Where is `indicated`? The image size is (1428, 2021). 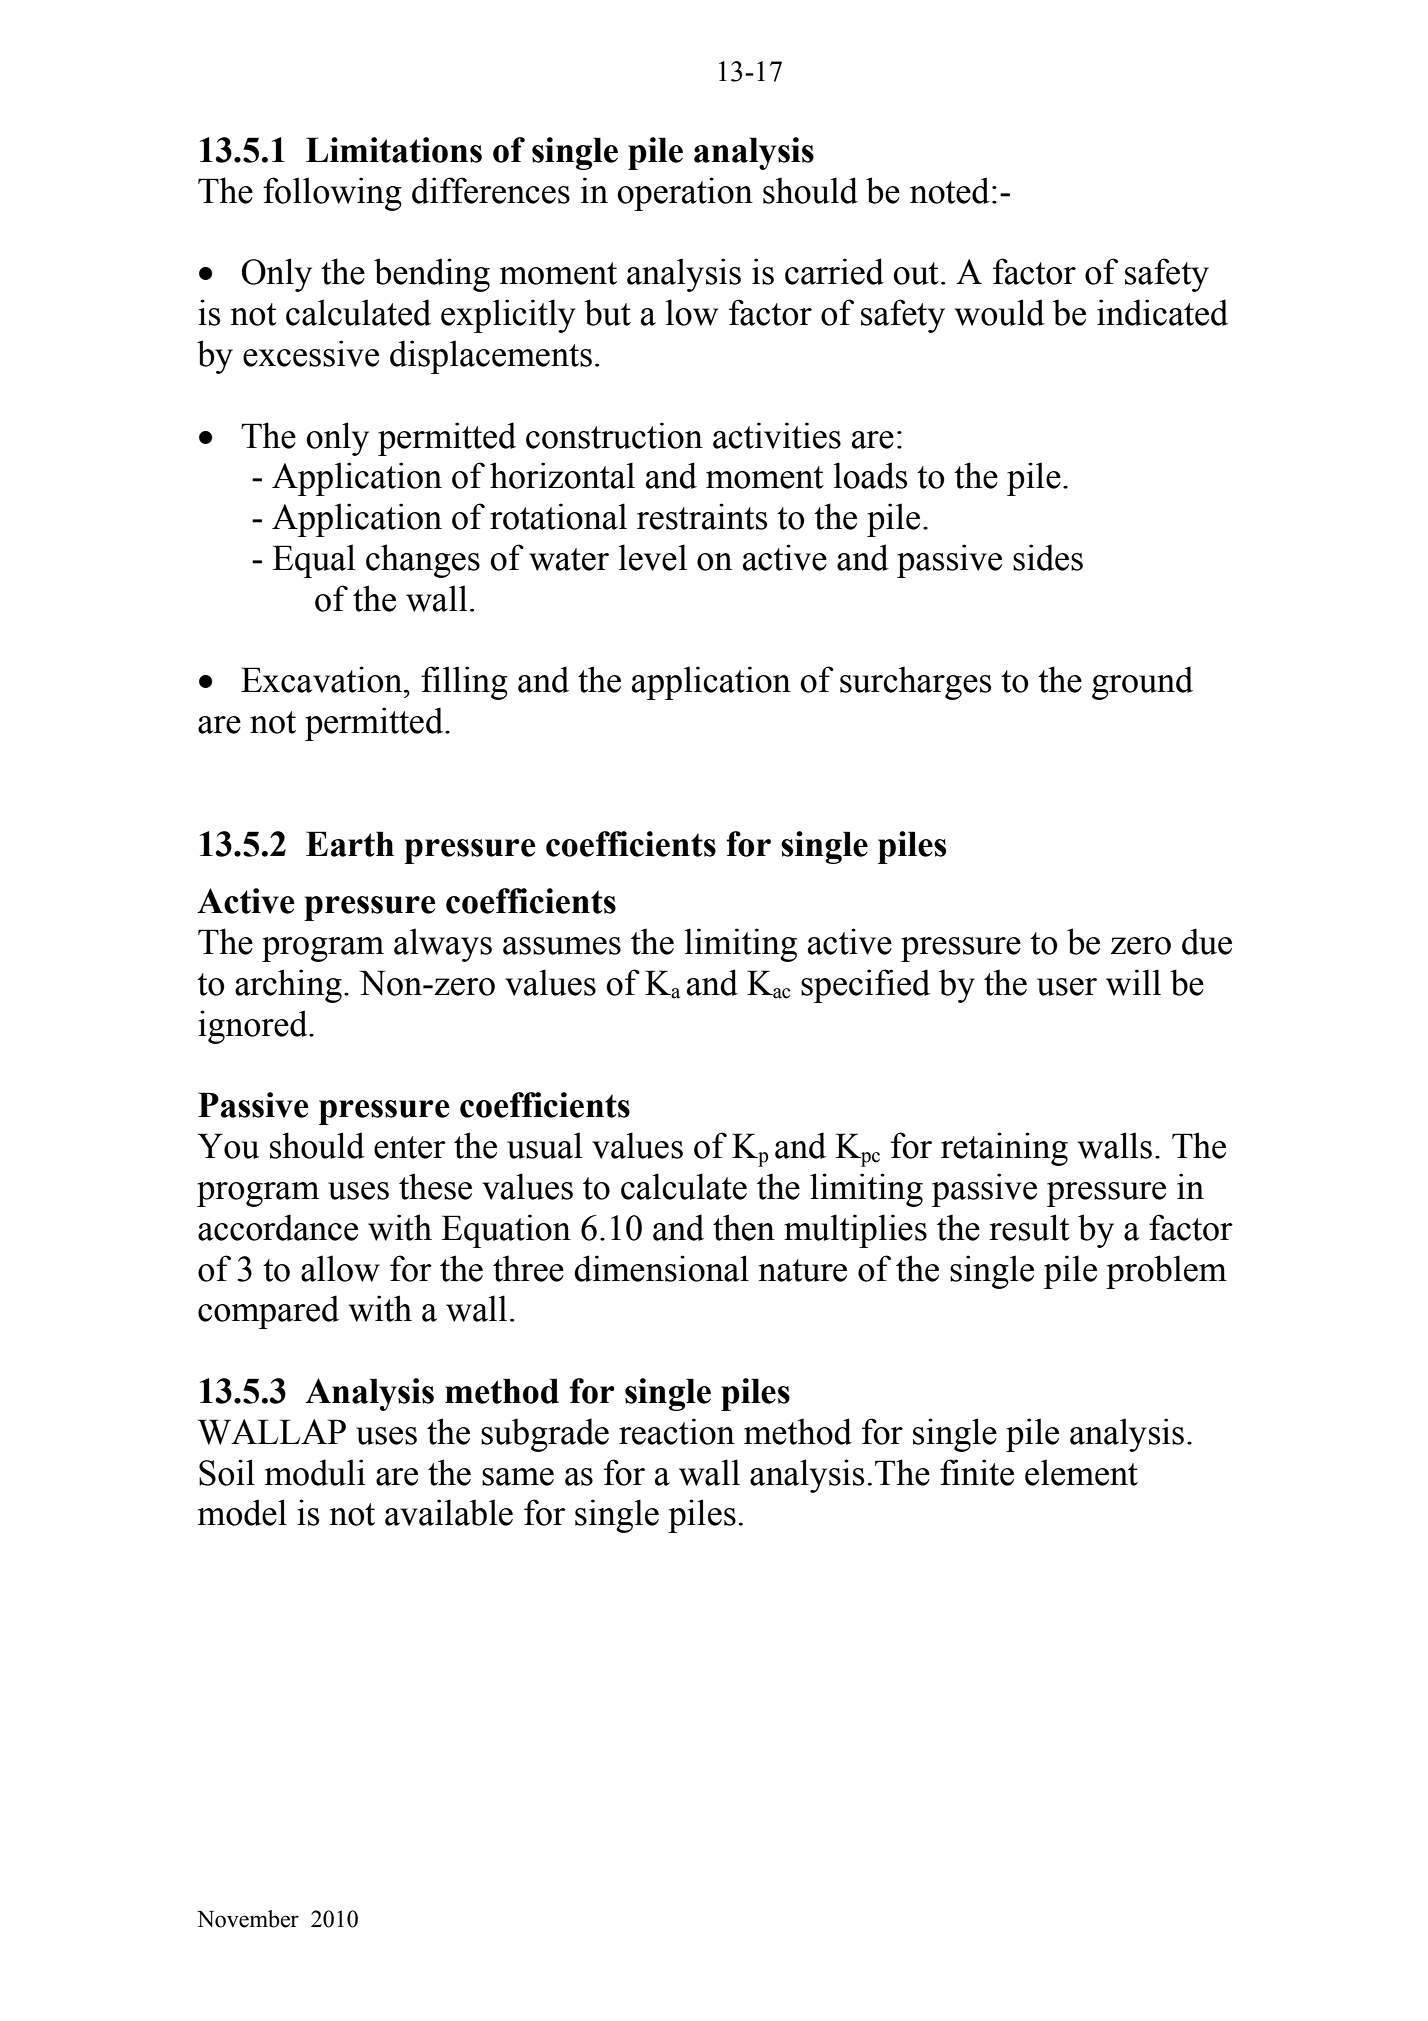 indicated is located at coordinates (1162, 312).
